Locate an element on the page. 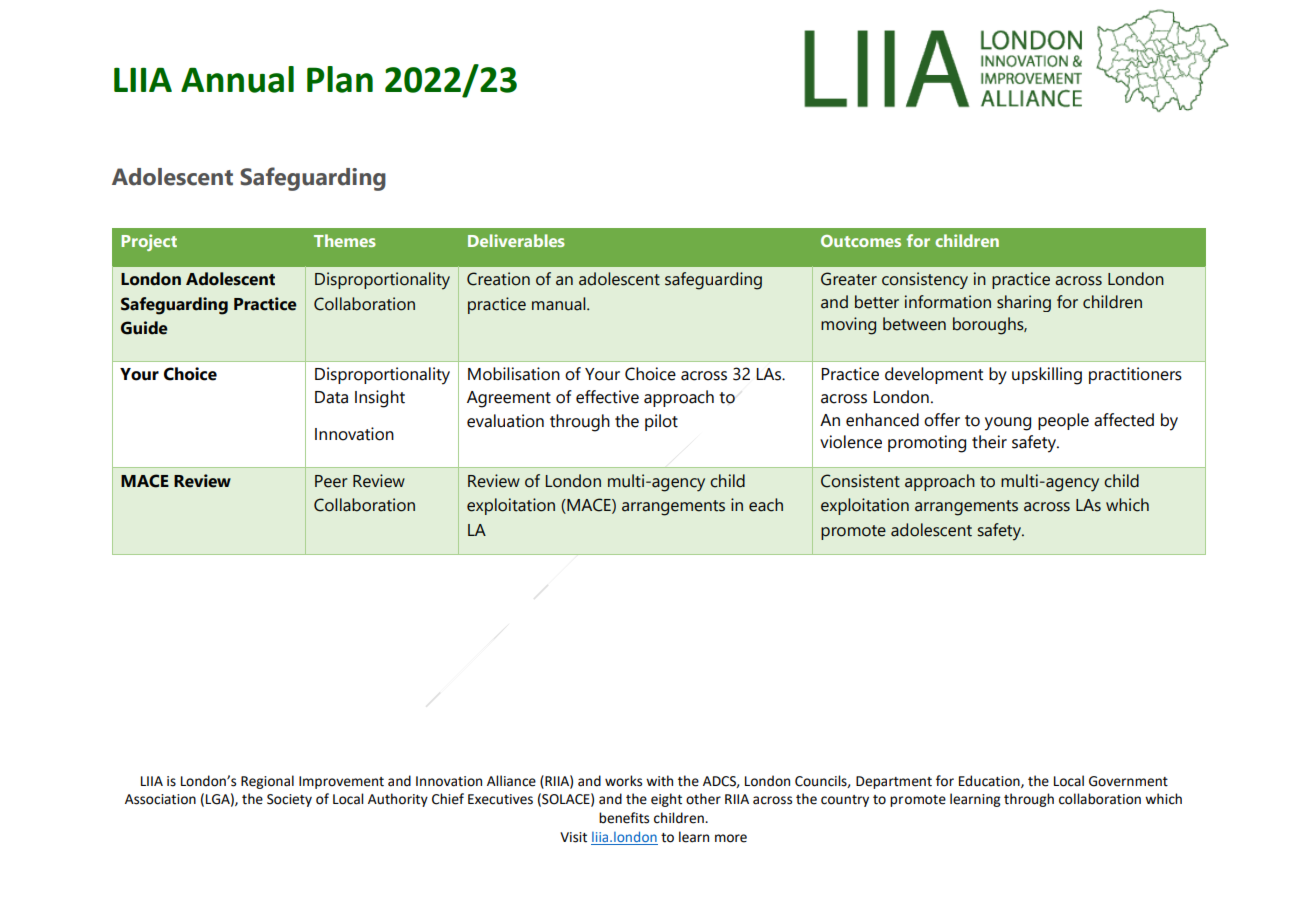 Image resolution: width=1308 pixels, height=924 pixels. sharing is located at coordinates (1024, 303).
